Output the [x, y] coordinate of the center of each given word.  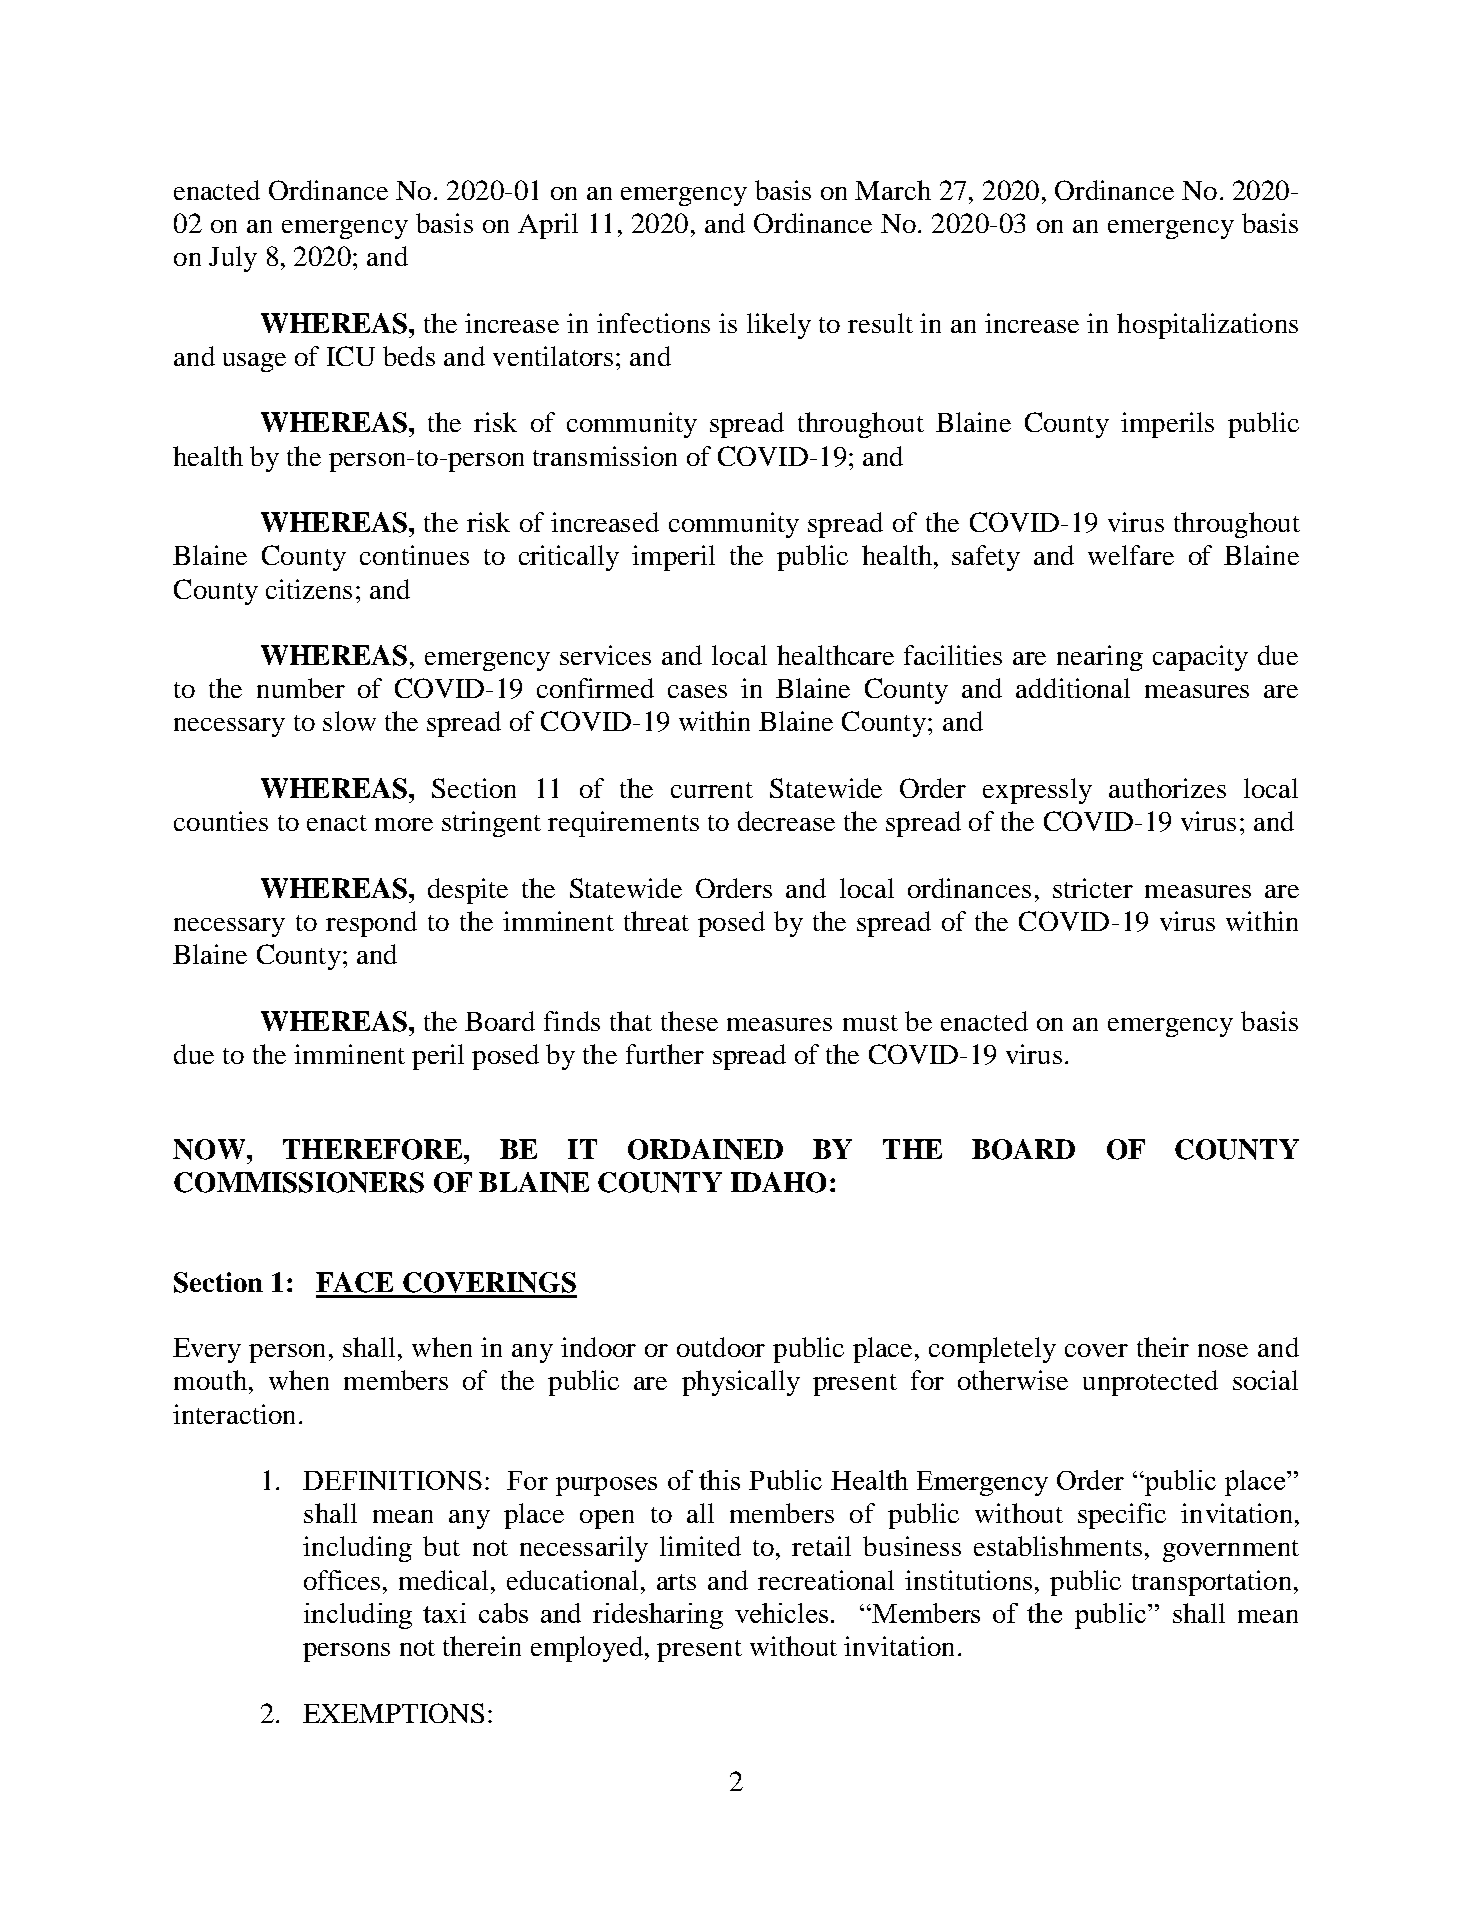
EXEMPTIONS [393, 1713]
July [233, 259]
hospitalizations [1207, 326]
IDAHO [778, 1182]
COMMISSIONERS [299, 1182]
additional [1073, 688]
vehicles [781, 1613]
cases [697, 691]
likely [779, 326]
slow [349, 721]
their [1163, 1347]
